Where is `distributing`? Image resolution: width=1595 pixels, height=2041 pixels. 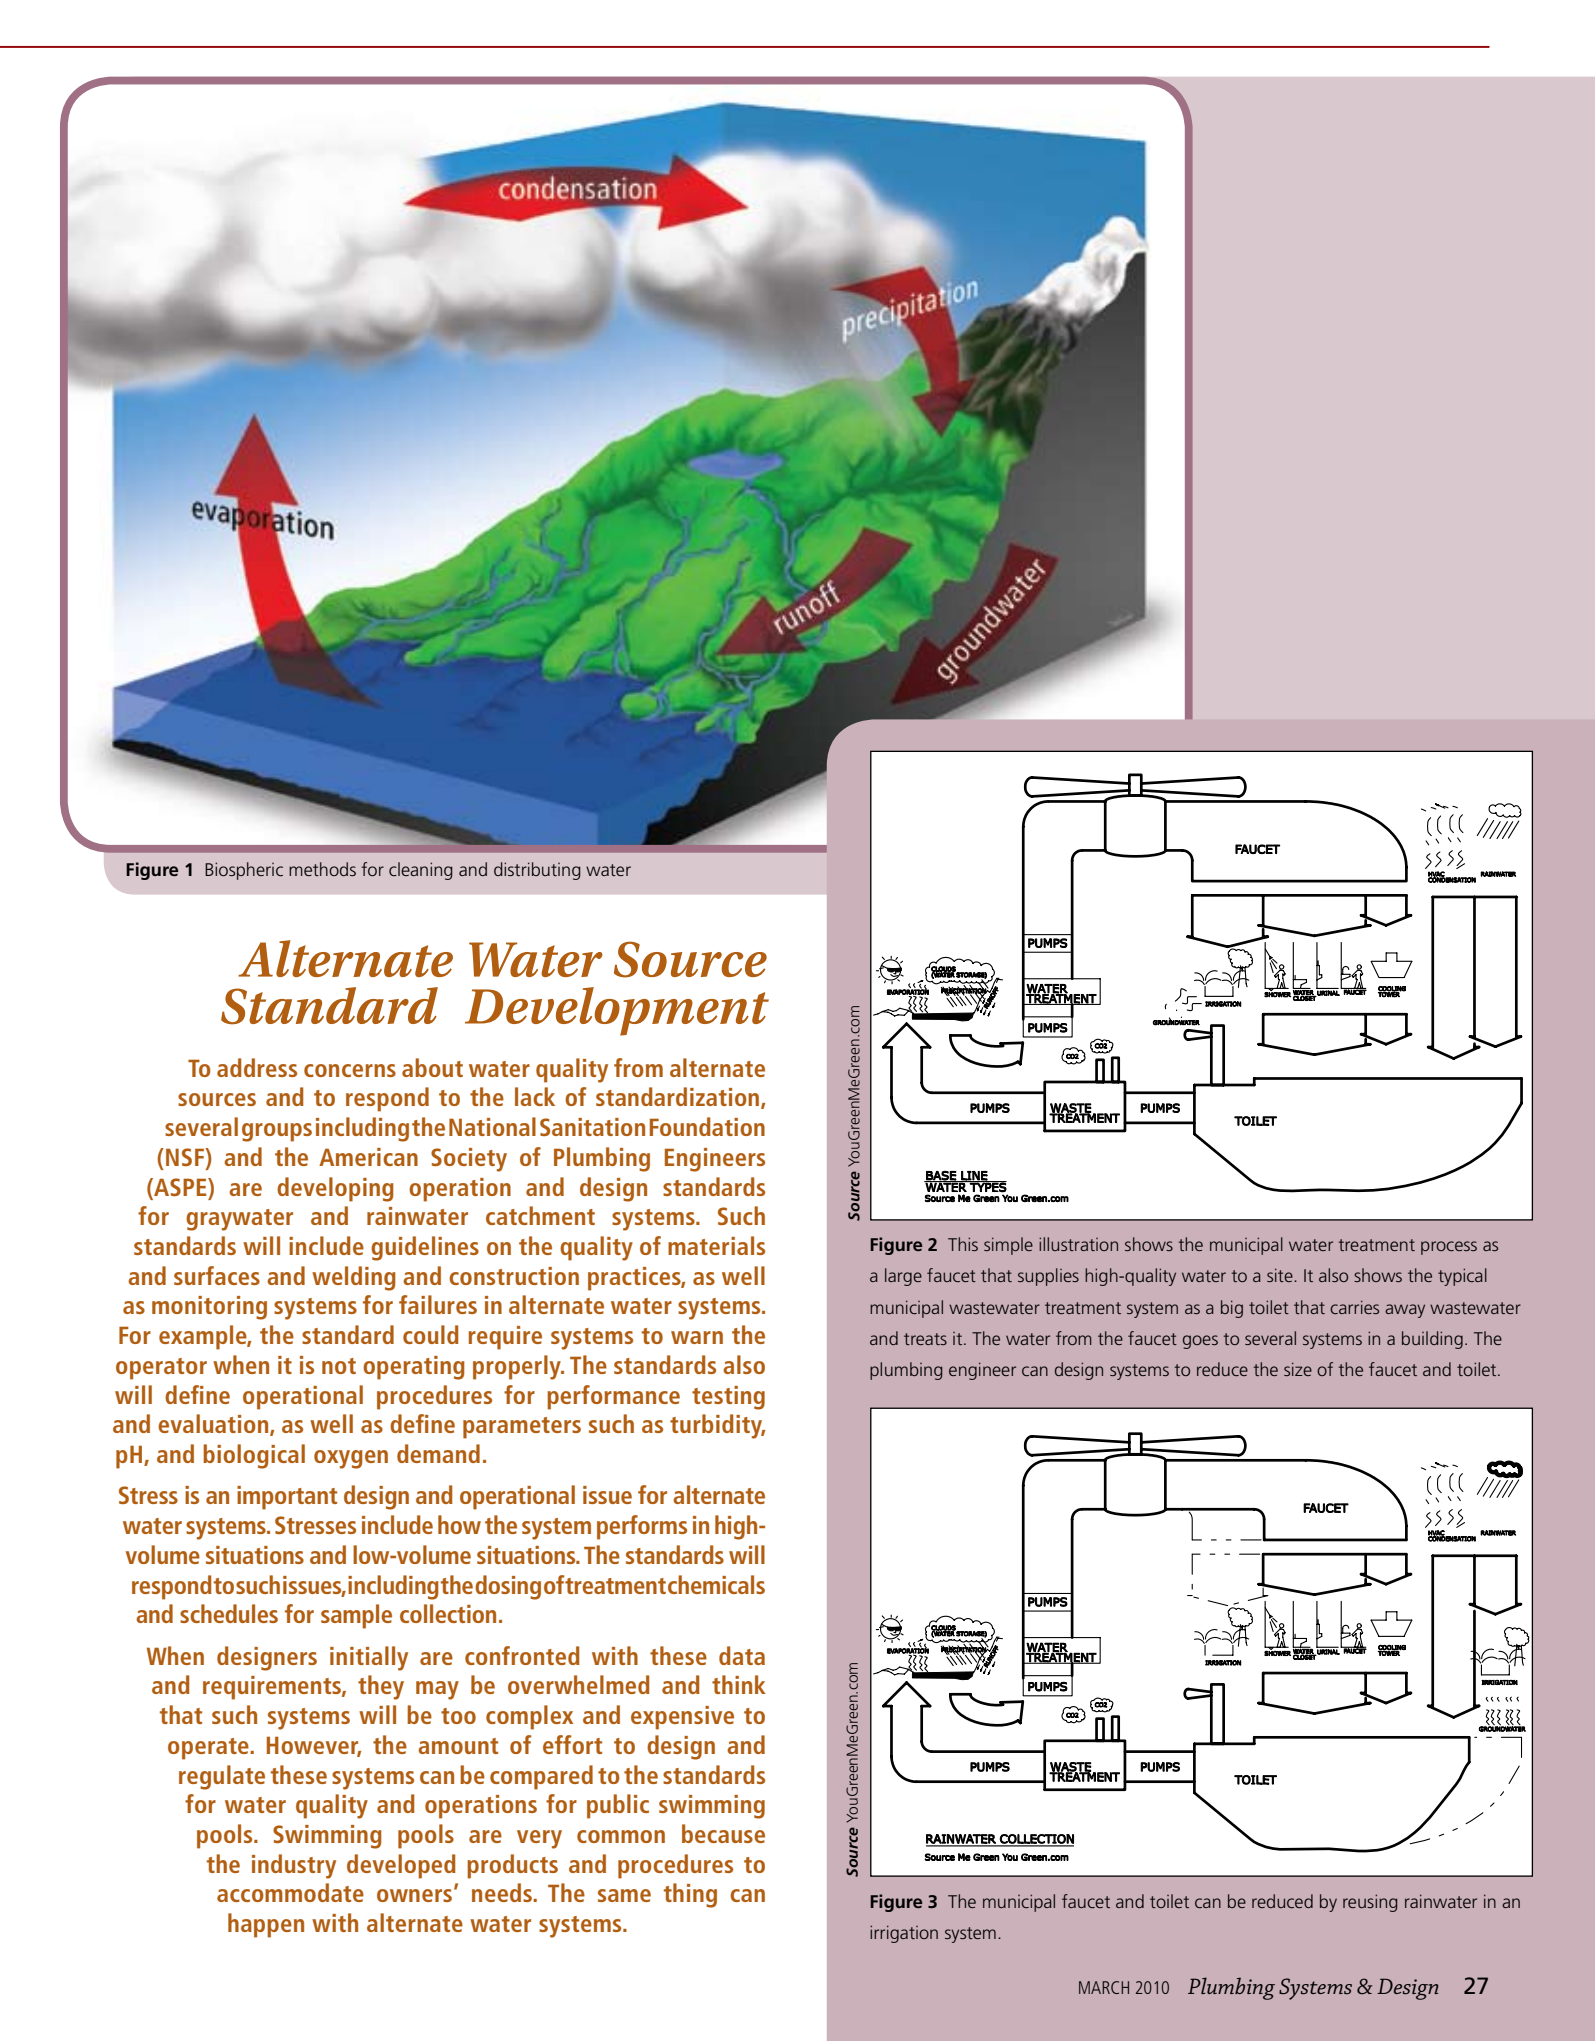
distributing is located at coordinates (537, 871).
